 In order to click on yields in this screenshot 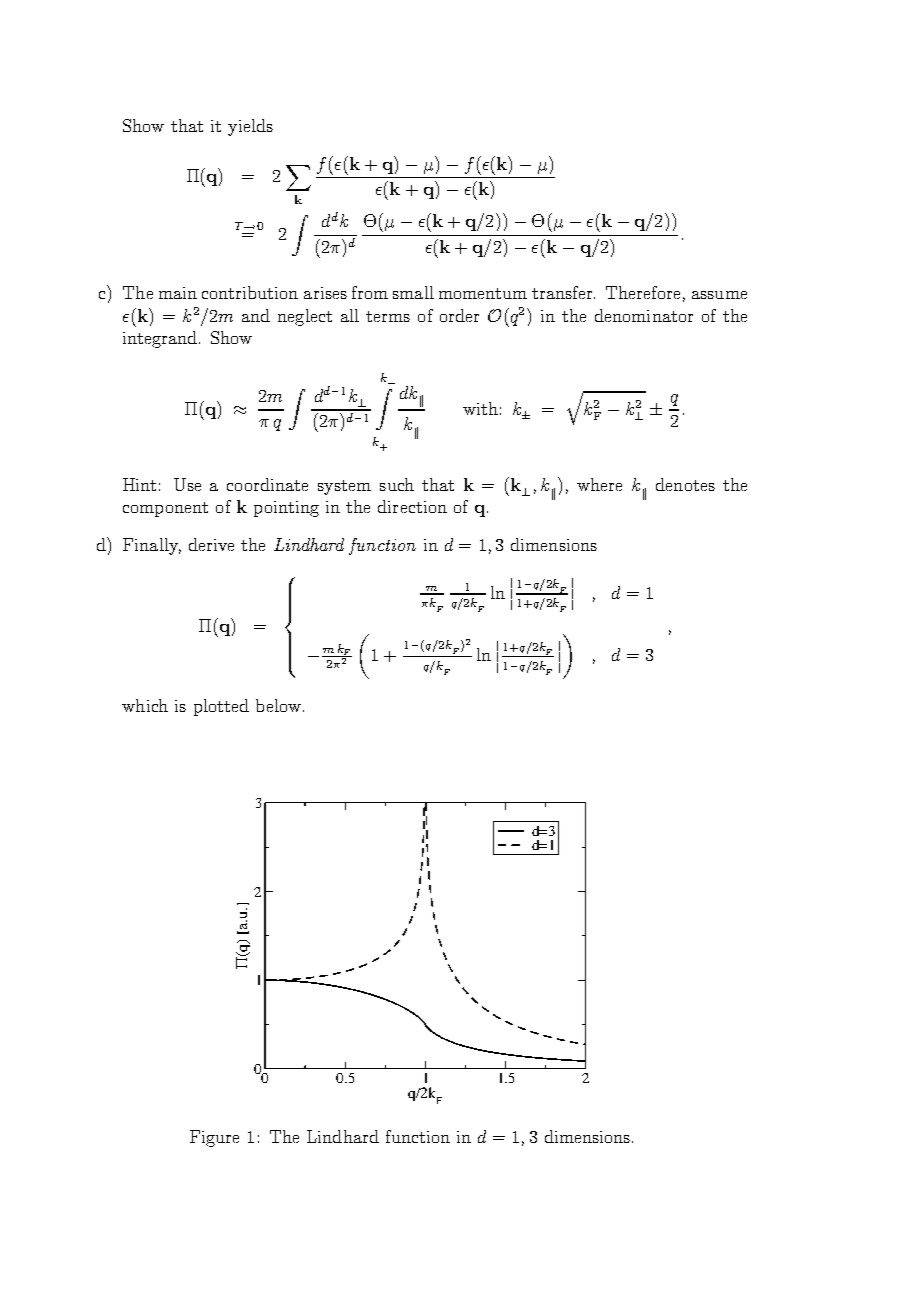, I will do `click(250, 127)`.
